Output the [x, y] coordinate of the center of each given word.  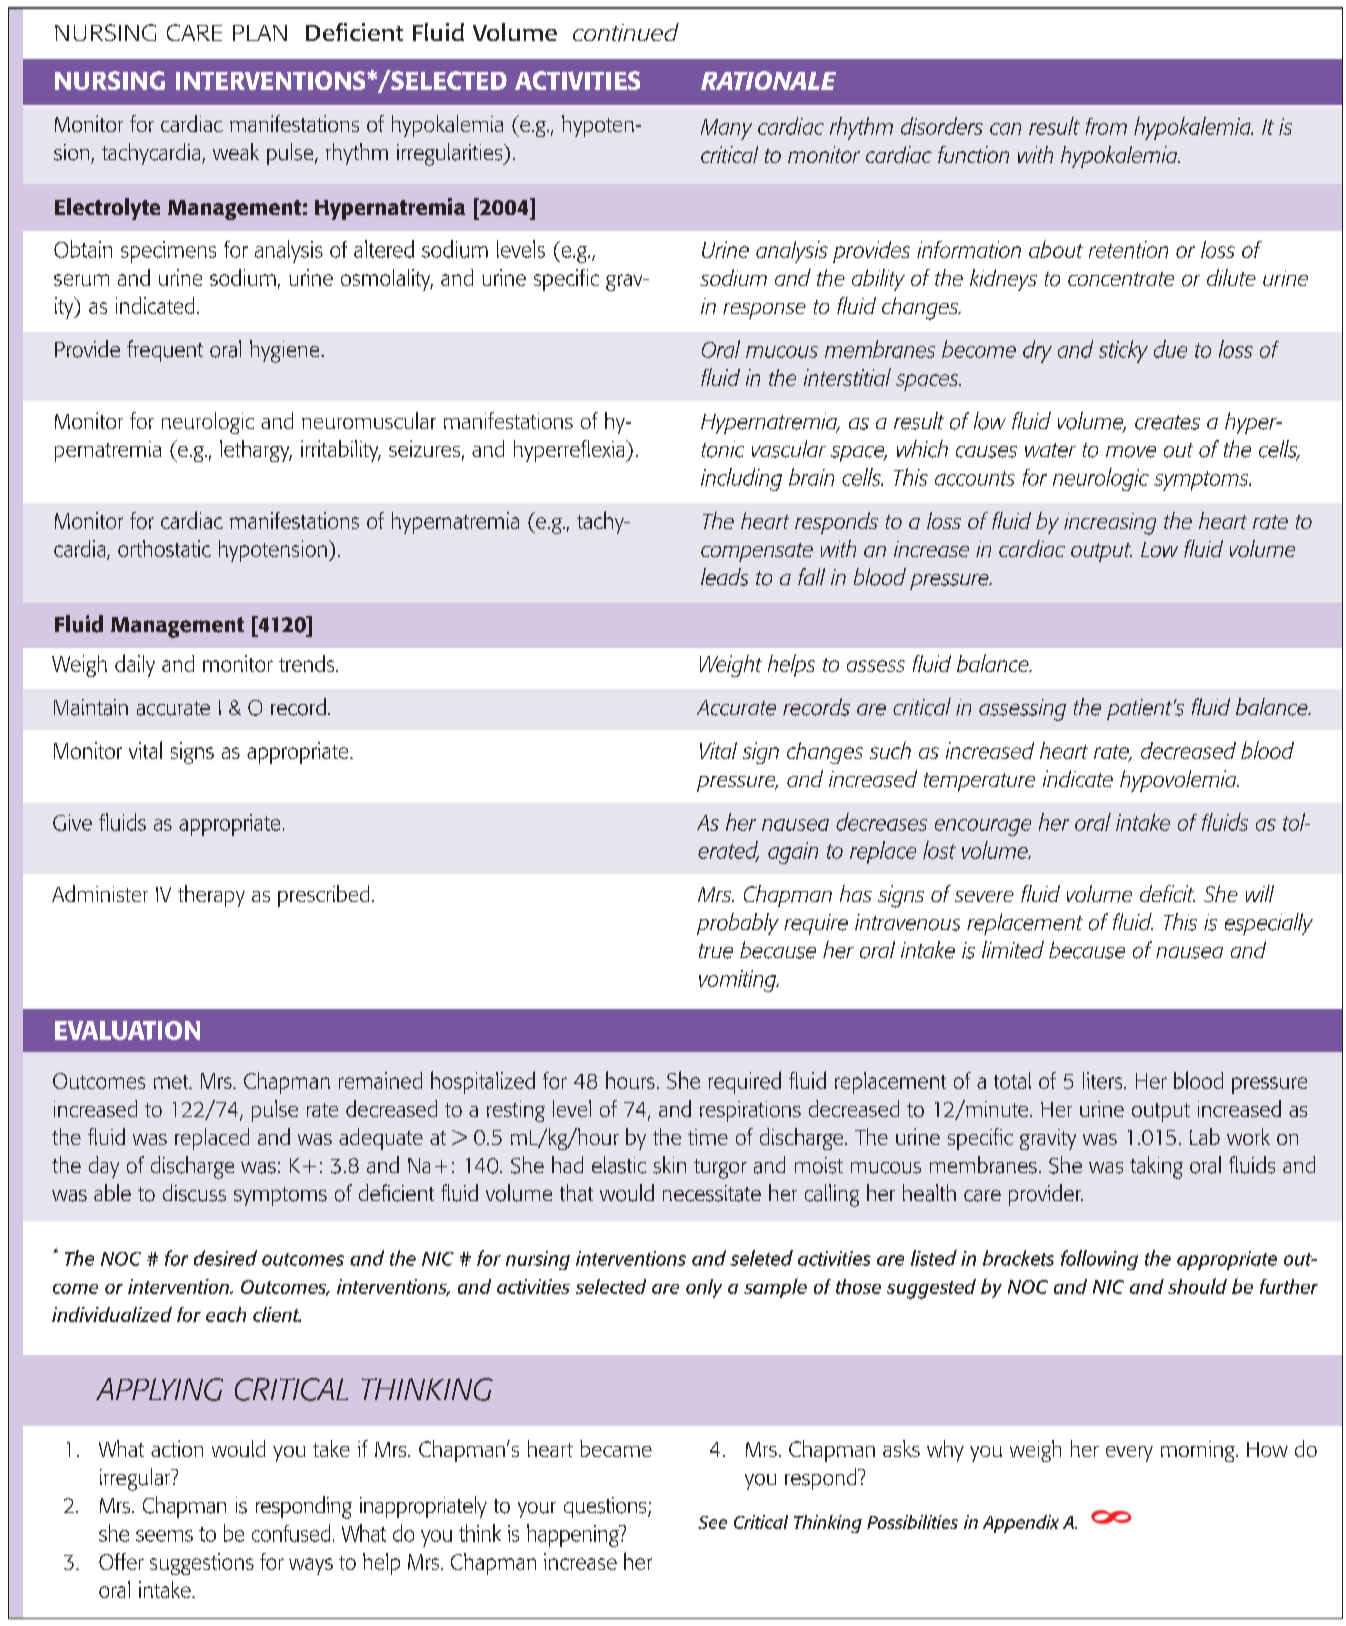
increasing [1110, 524]
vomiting [738, 981]
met [172, 1082]
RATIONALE [768, 80]
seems [164, 1536]
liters [1104, 1080]
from [1106, 126]
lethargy [256, 451]
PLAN [260, 33]
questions [606, 1507]
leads [724, 577]
